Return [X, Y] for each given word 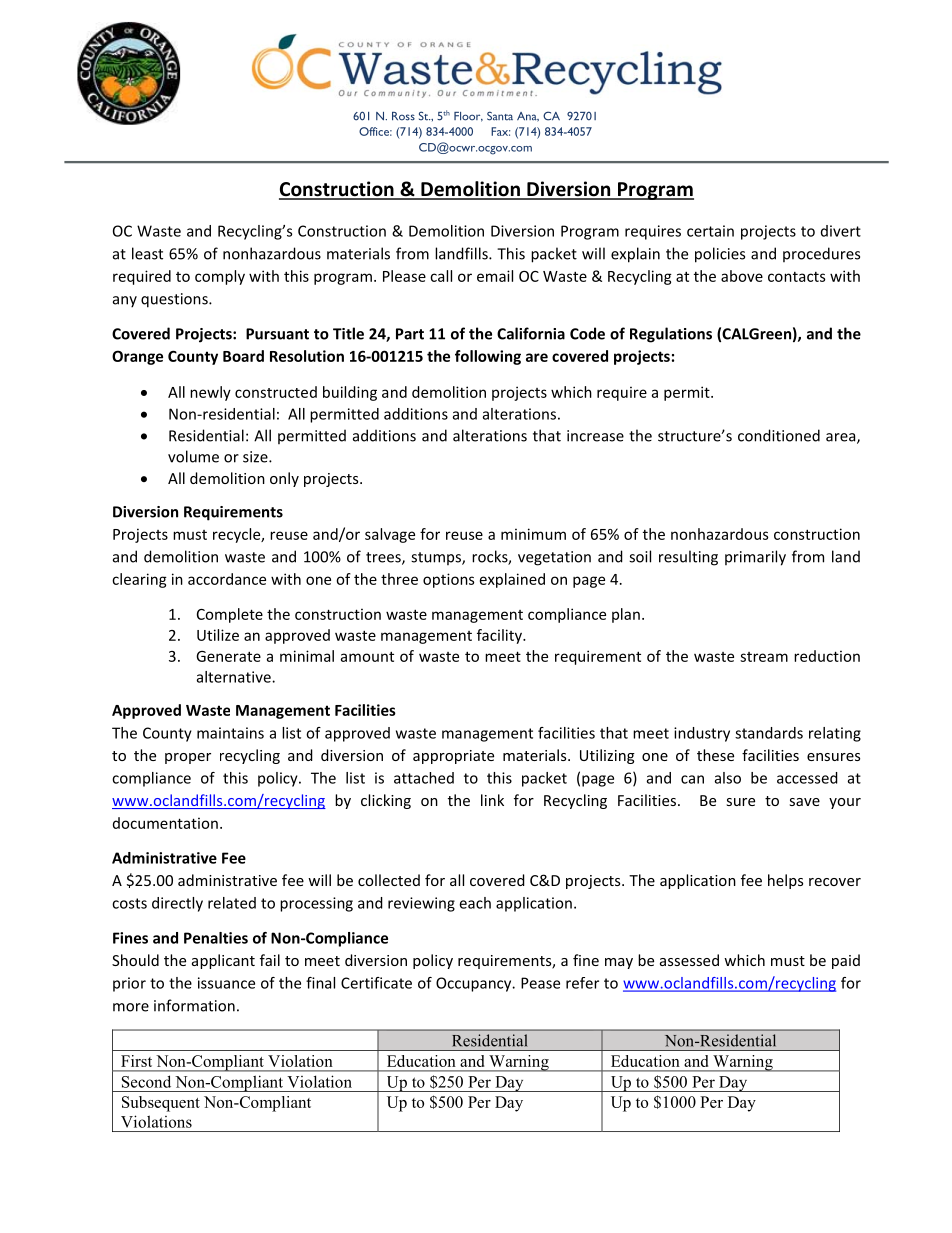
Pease [540, 983]
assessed [689, 960]
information [194, 1005]
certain [710, 231]
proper [188, 758]
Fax [500, 131]
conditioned [779, 435]
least [147, 253]
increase [595, 436]
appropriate [453, 757]
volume [193, 456]
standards [769, 733]
